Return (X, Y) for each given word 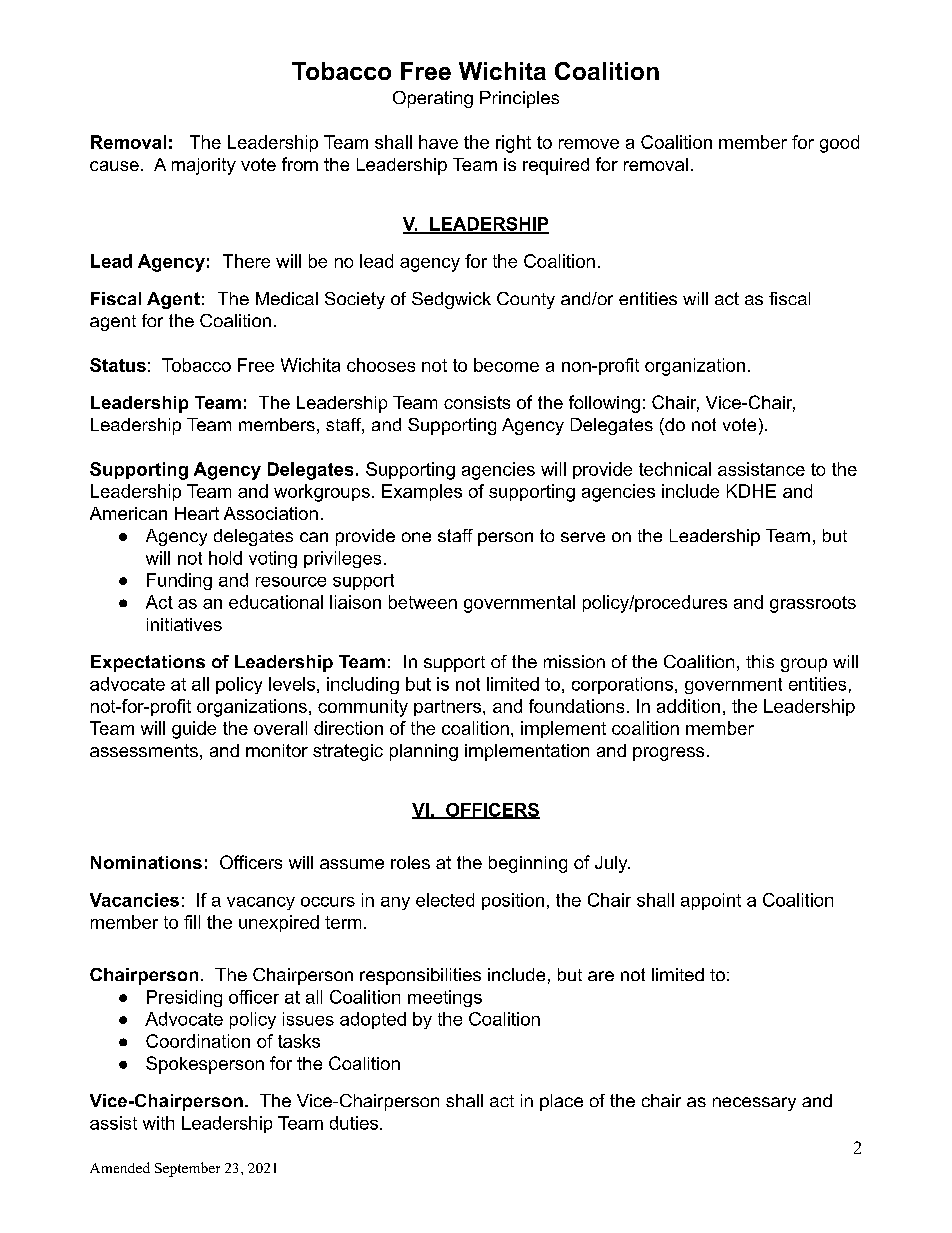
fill (192, 922)
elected (445, 900)
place (561, 1102)
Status (118, 365)
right (513, 144)
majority (204, 166)
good (839, 144)
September (187, 1169)
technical (675, 469)
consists (477, 402)
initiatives (184, 624)
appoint (711, 901)
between (423, 602)
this (760, 661)
